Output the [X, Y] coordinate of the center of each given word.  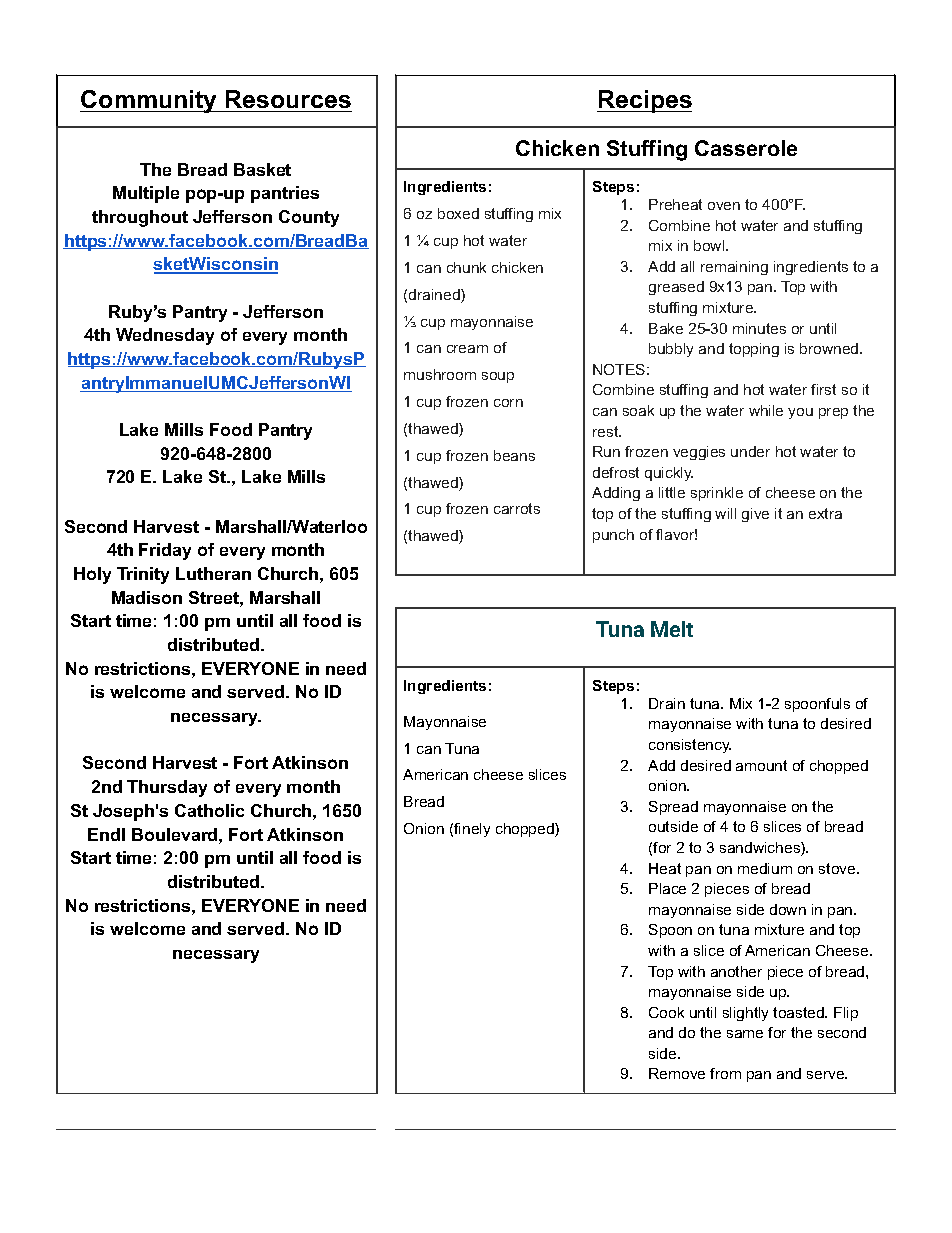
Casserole [746, 148]
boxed [458, 213]
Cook [666, 1012]
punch [613, 536]
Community [150, 101]
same [745, 1034]
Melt [672, 629]
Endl [106, 834]
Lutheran [213, 573]
